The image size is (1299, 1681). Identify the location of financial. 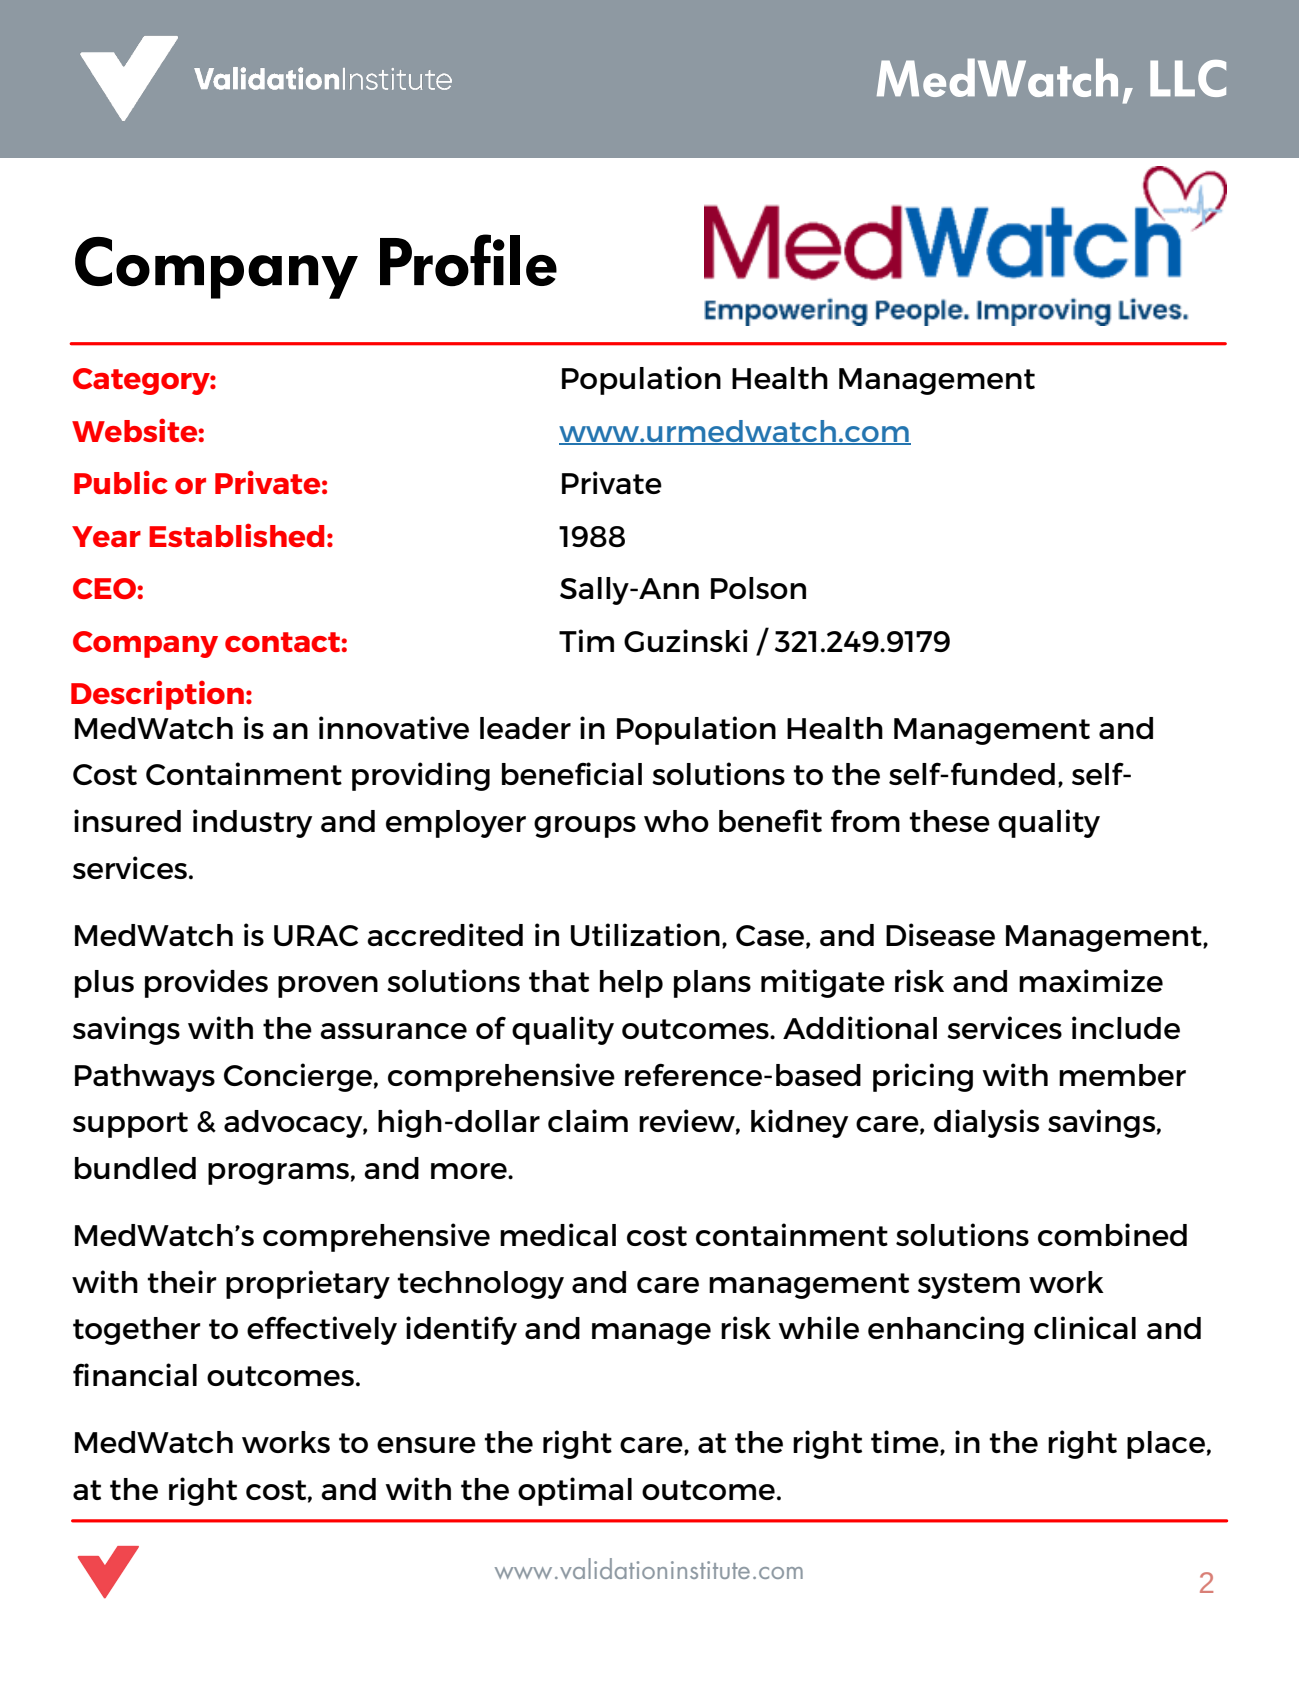
(135, 1374).
